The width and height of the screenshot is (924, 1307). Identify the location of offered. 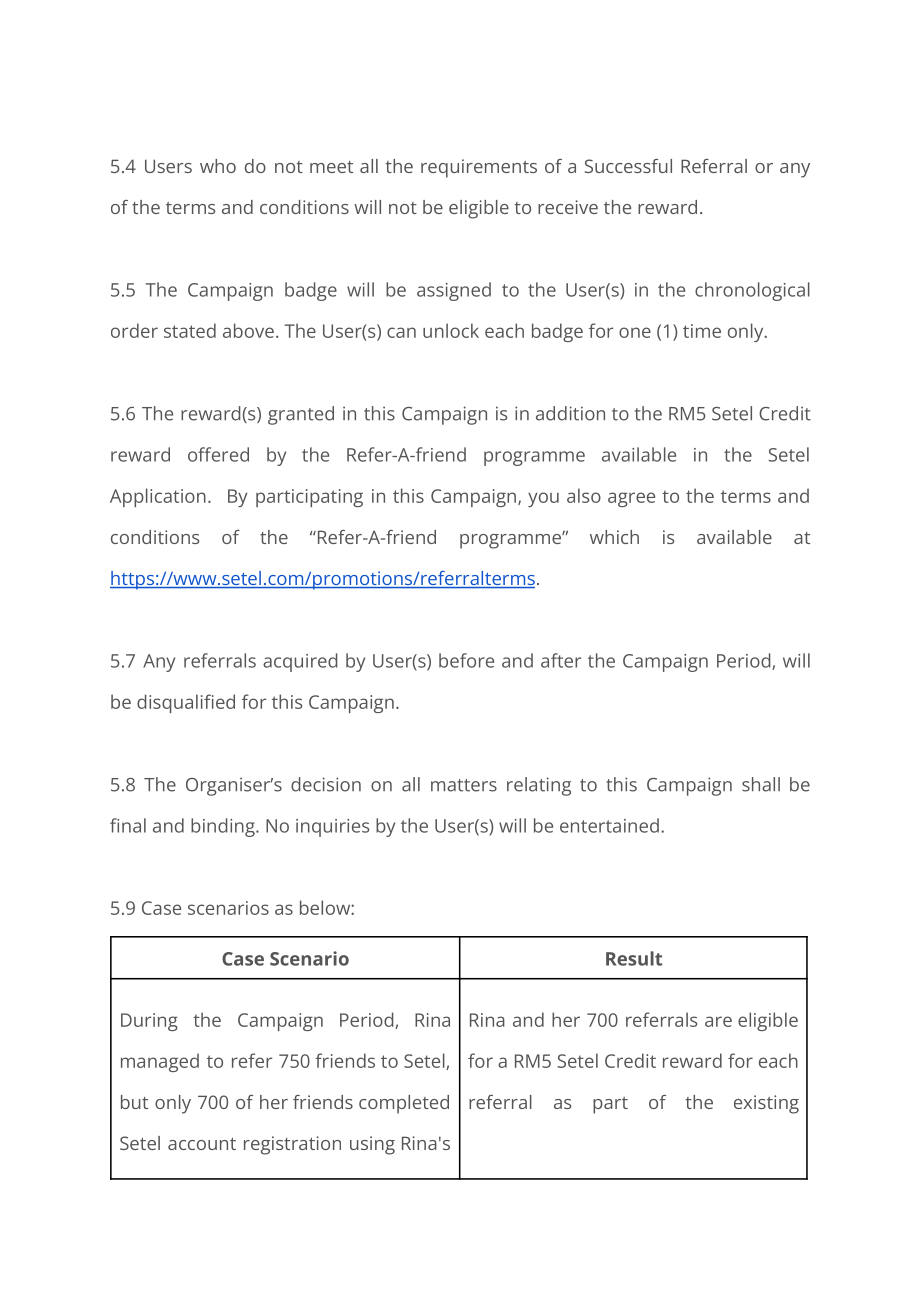
(218, 454).
